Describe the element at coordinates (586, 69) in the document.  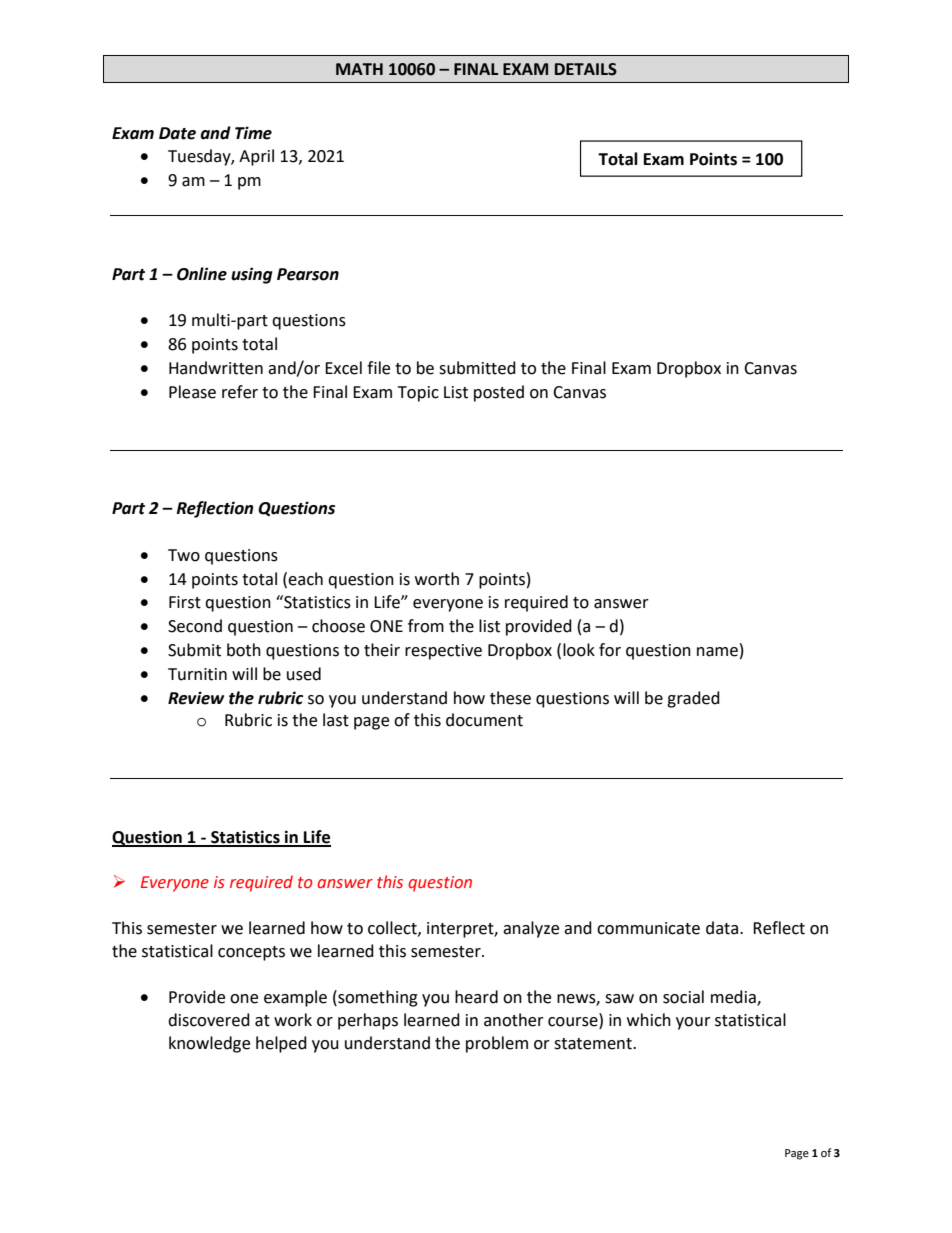
I see `DETAILS` at that location.
